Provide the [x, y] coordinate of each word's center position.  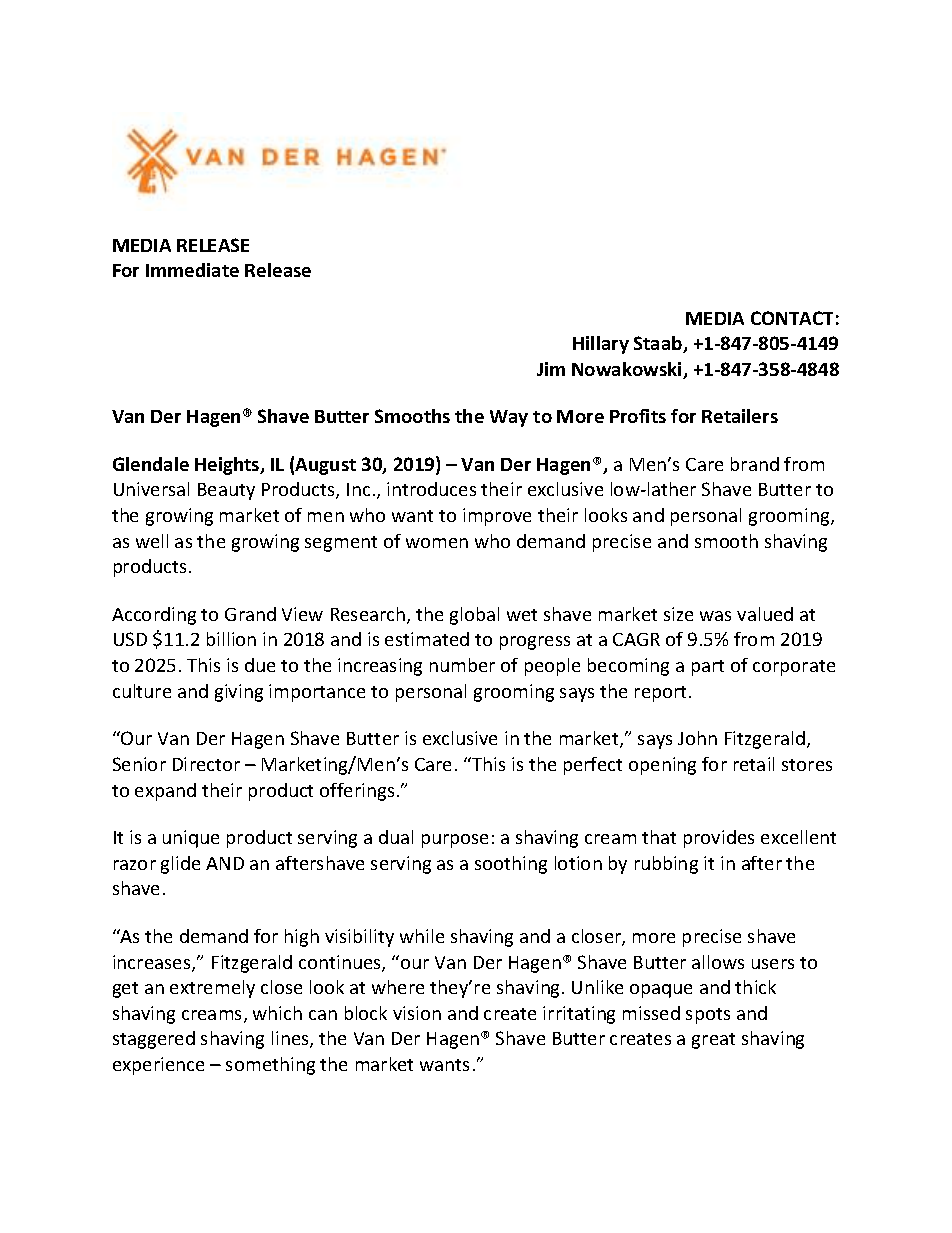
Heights [228, 466]
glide [180, 865]
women [437, 543]
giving [239, 693]
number [462, 665]
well [152, 541]
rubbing [666, 865]
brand [755, 464]
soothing [511, 865]
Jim [551, 369]
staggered [154, 1040]
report [662, 694]
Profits [638, 416]
